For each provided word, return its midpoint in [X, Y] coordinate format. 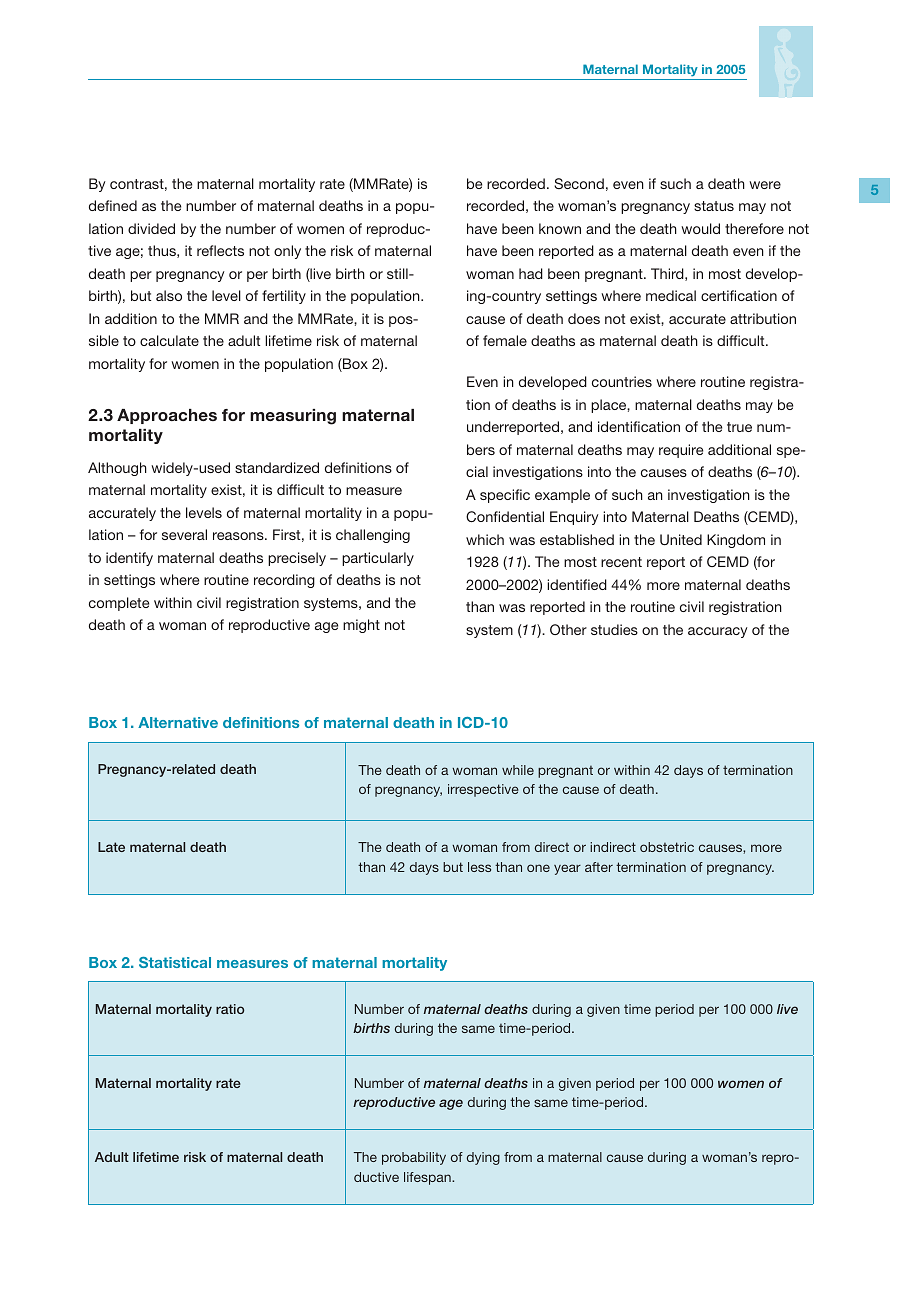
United [681, 539]
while [518, 770]
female [505, 340]
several [184, 534]
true [739, 427]
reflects [220, 250]
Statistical [175, 962]
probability [414, 1158]
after [599, 867]
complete [119, 604]
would [700, 228]
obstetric [667, 847]
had [531, 273]
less [479, 867]
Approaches [167, 416]
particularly [378, 559]
